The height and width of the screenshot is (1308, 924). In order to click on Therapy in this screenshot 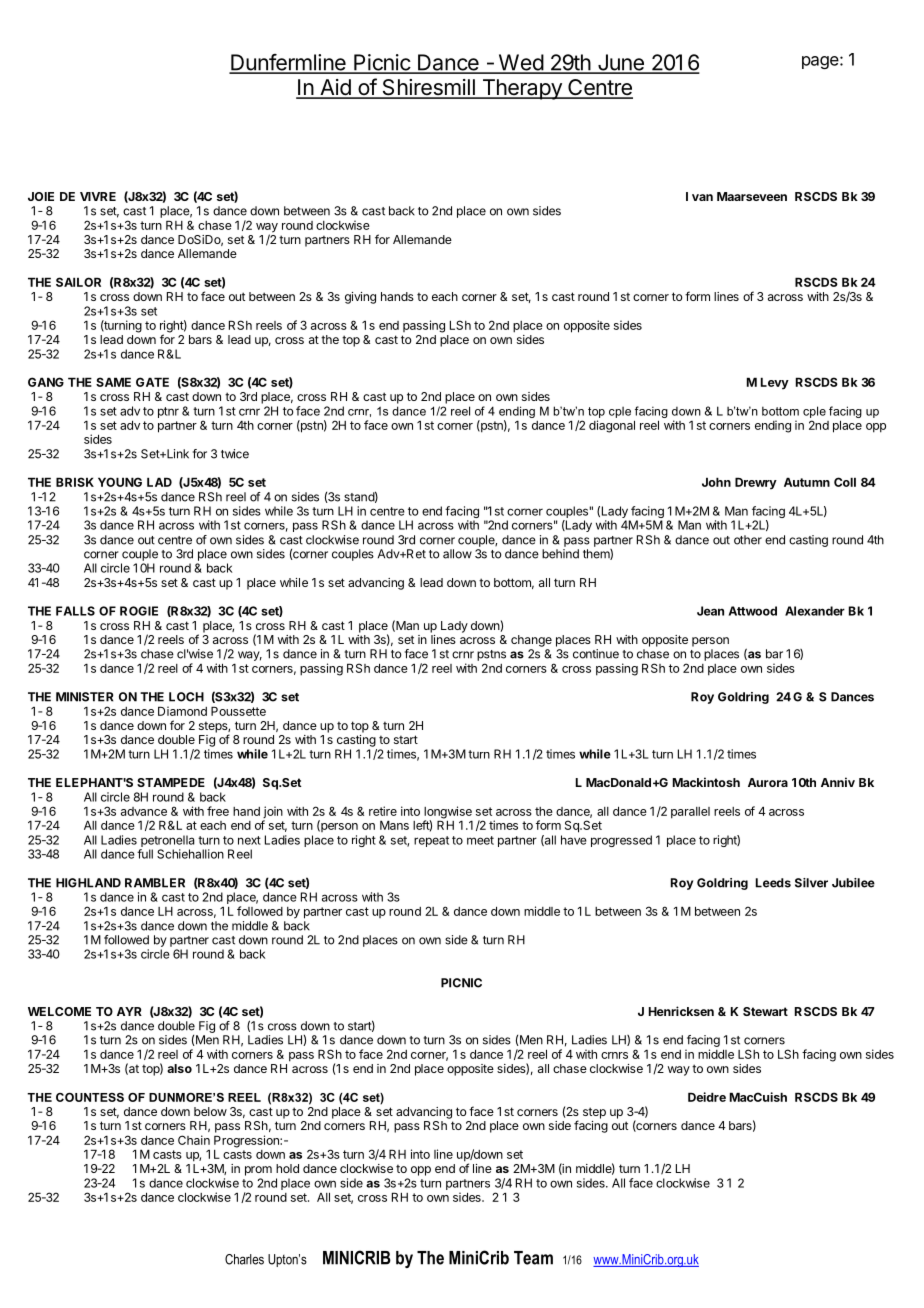, I will do `click(522, 89)`.
